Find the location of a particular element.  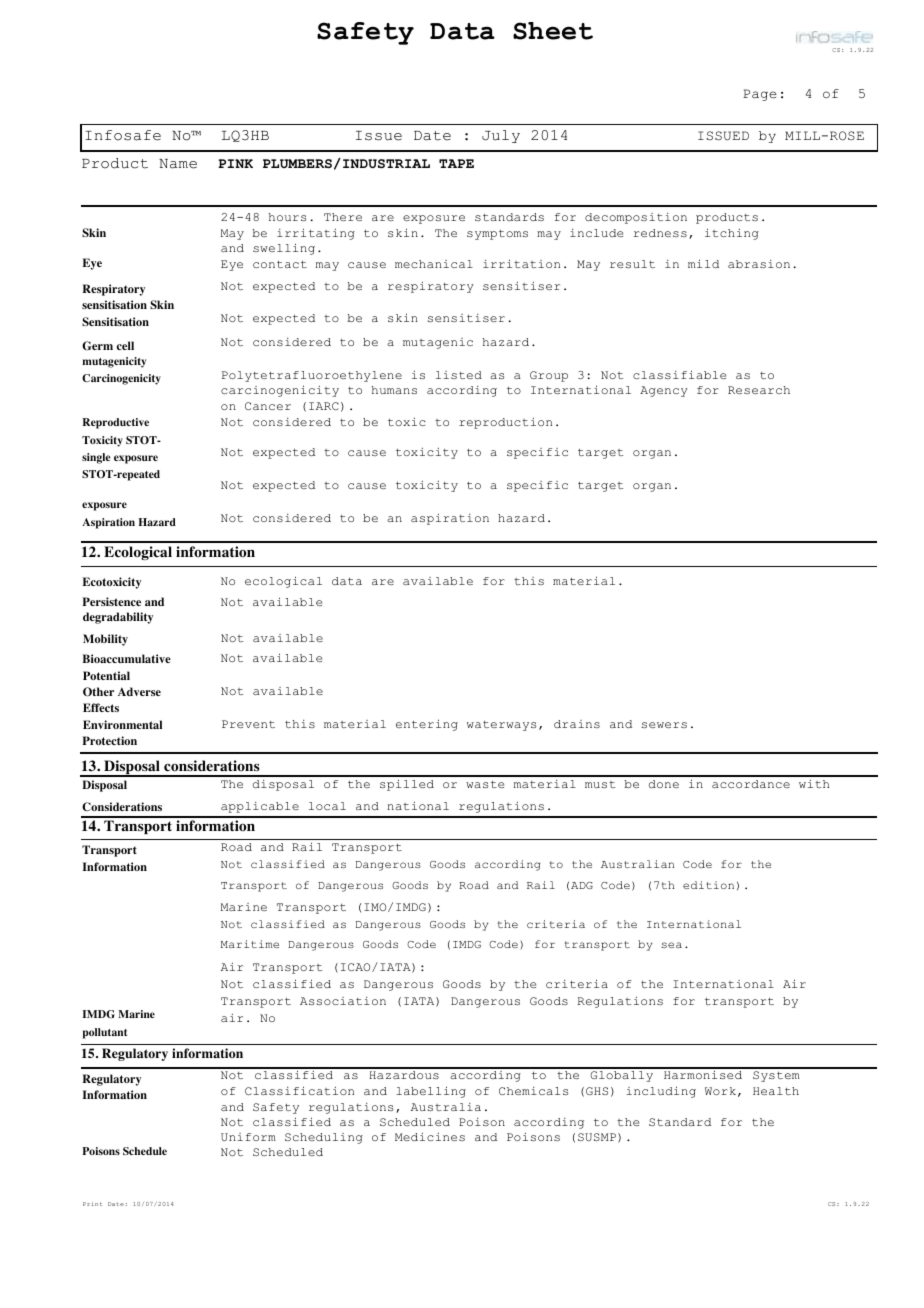

Uniform is located at coordinates (248, 1137).
